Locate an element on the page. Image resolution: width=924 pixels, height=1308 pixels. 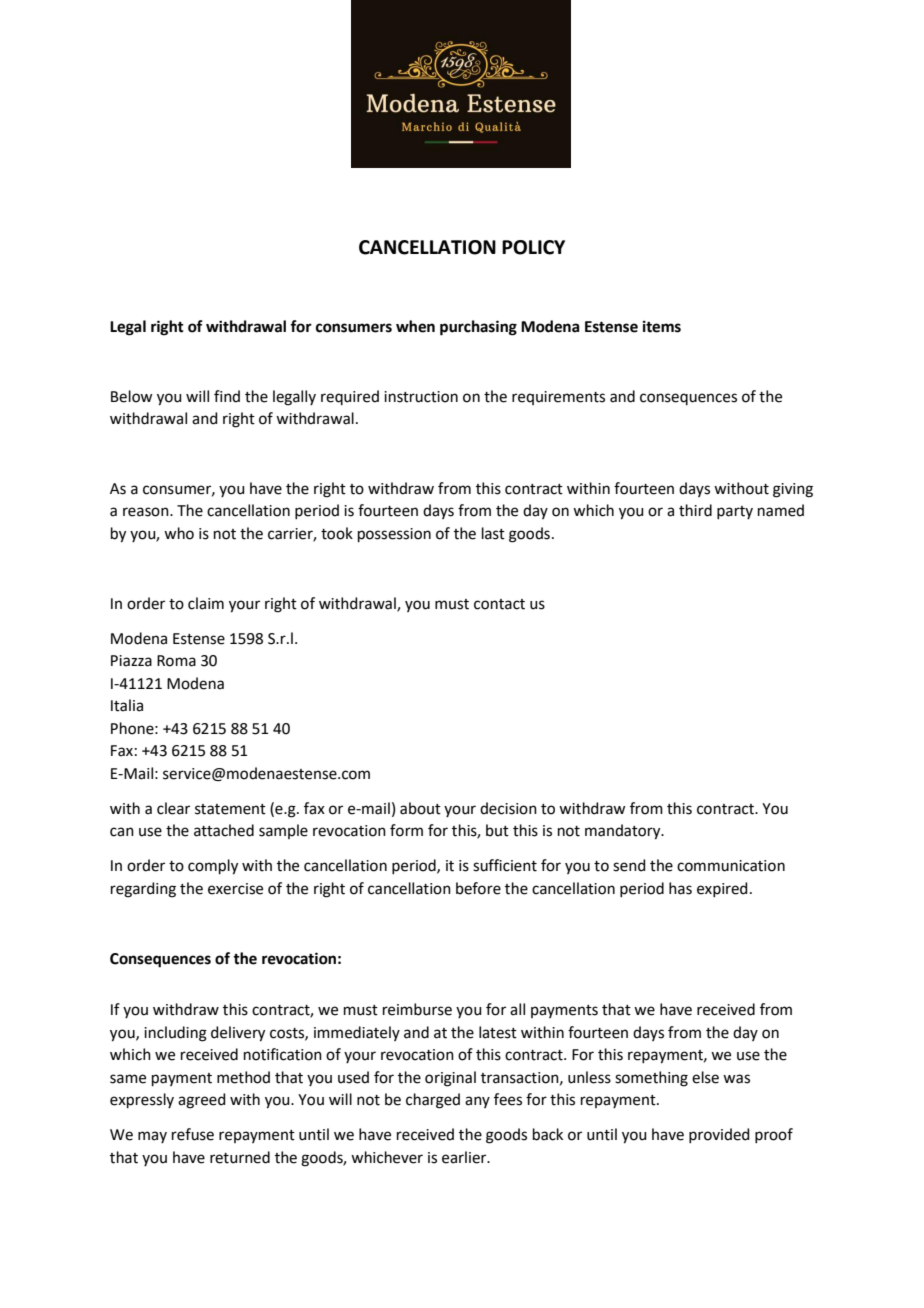
provided is located at coordinates (719, 1135).
